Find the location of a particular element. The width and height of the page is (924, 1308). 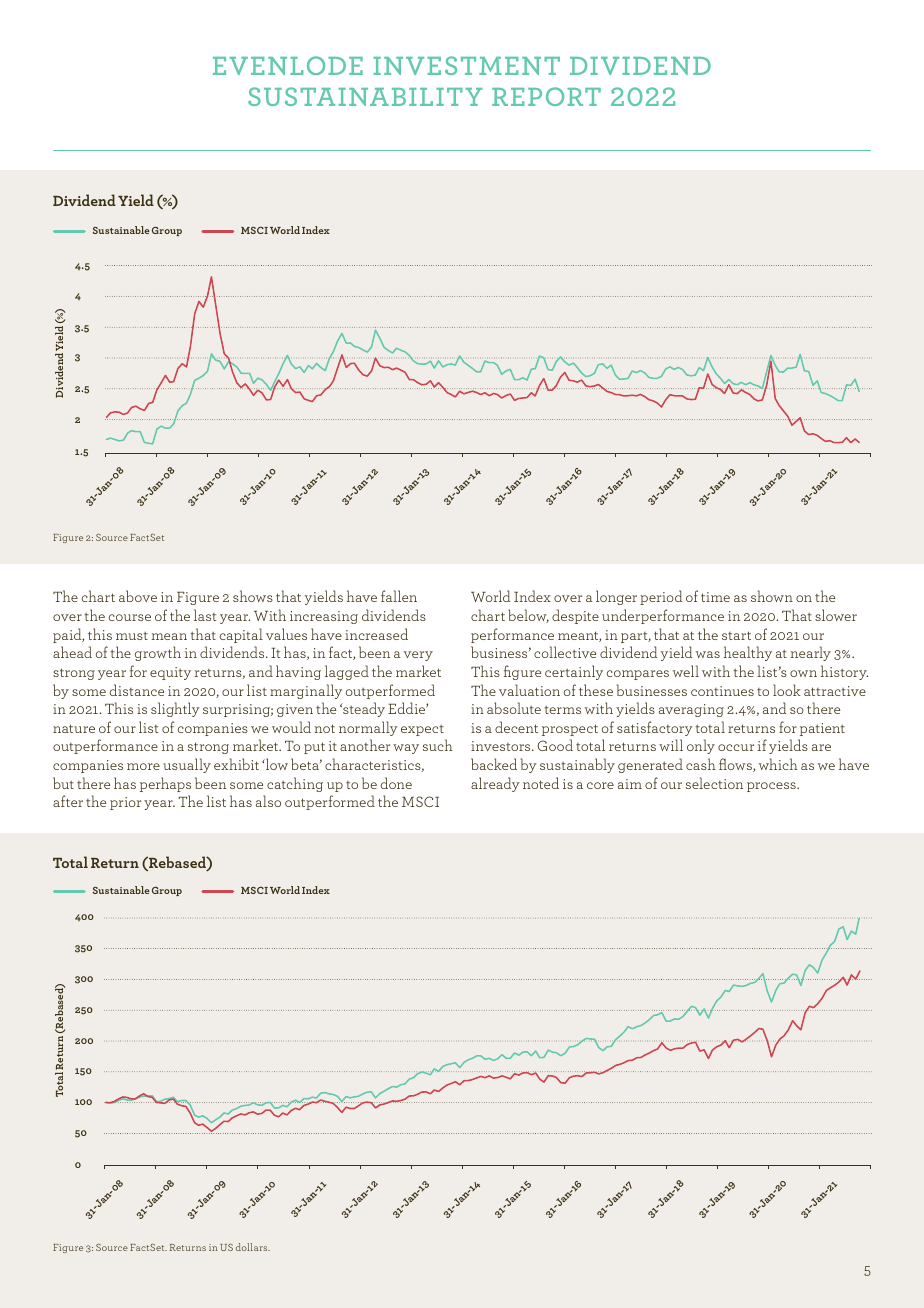

shown is located at coordinates (772, 596).
